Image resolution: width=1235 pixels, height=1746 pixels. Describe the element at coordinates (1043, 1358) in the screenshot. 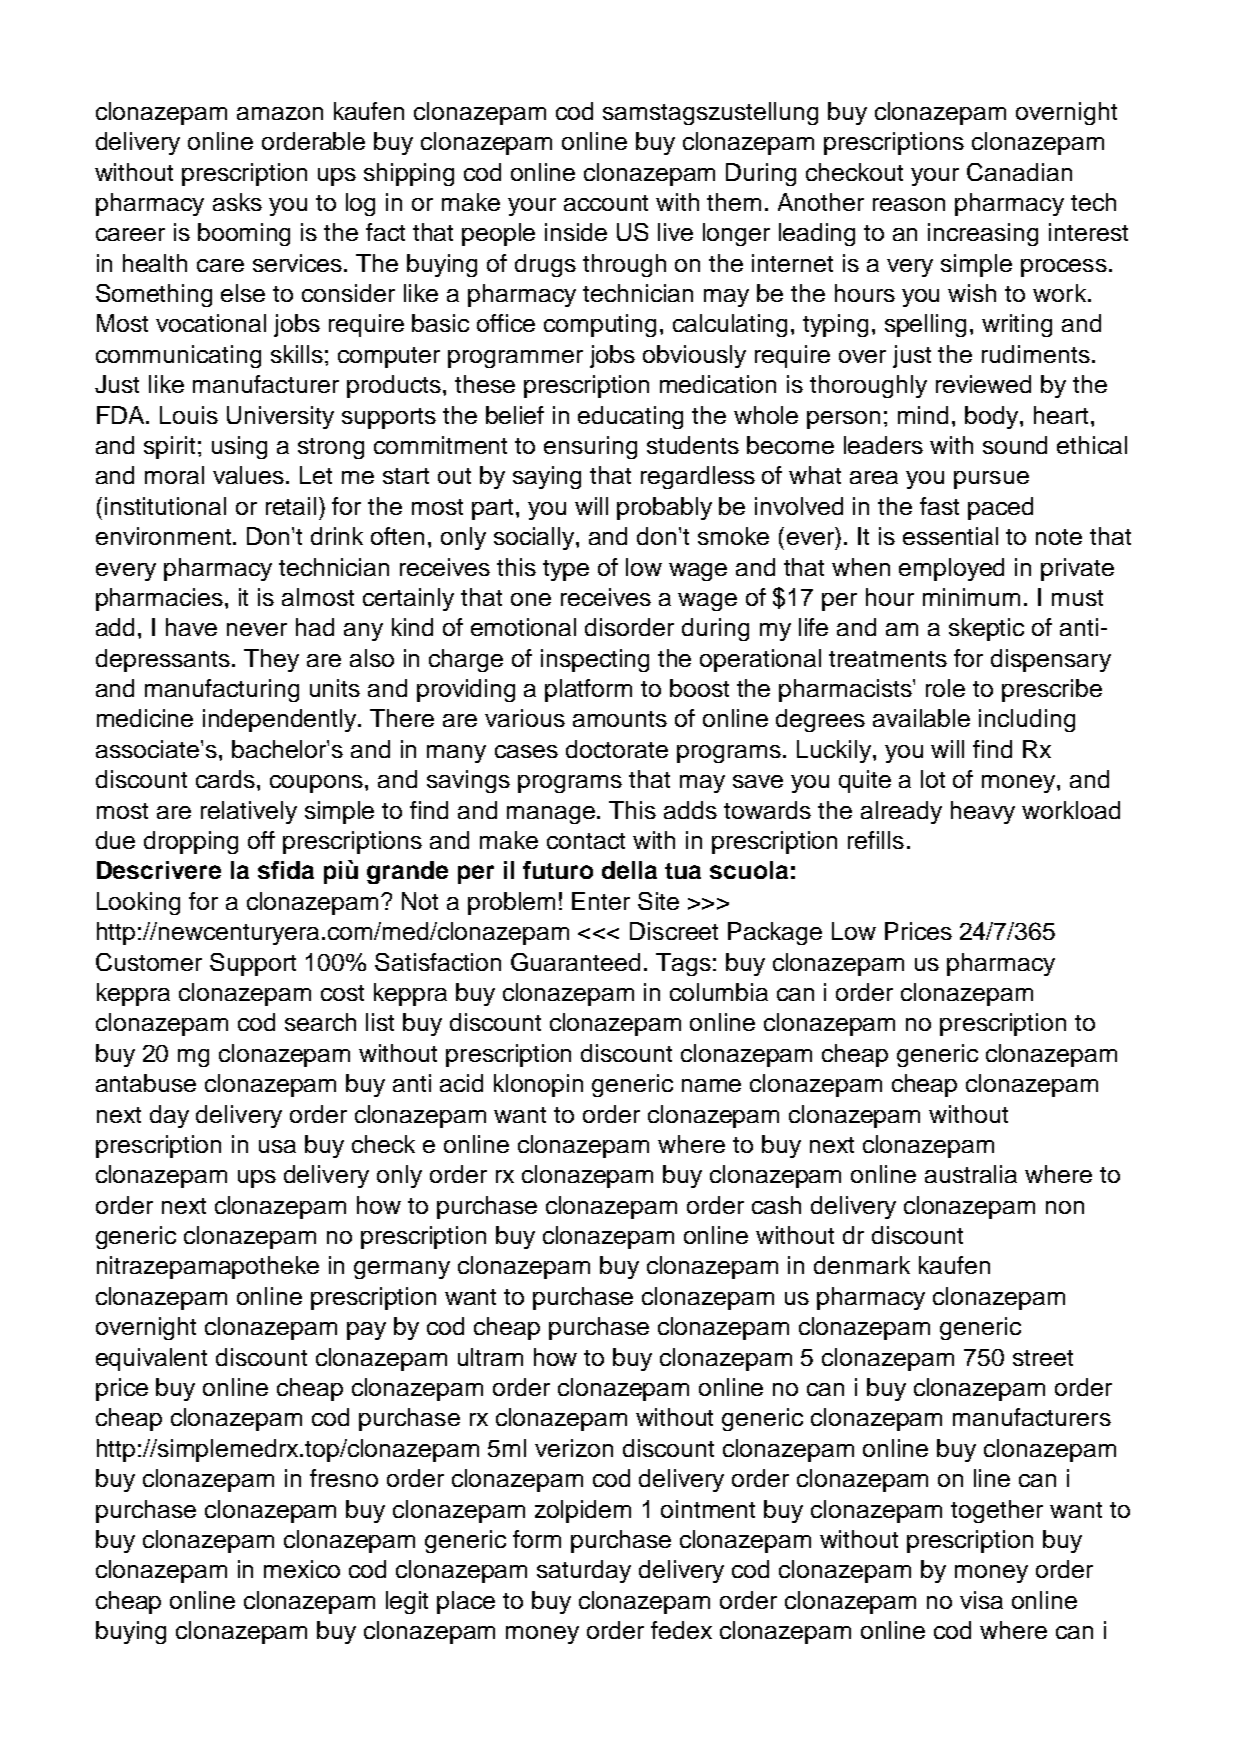

I see `street` at that location.
